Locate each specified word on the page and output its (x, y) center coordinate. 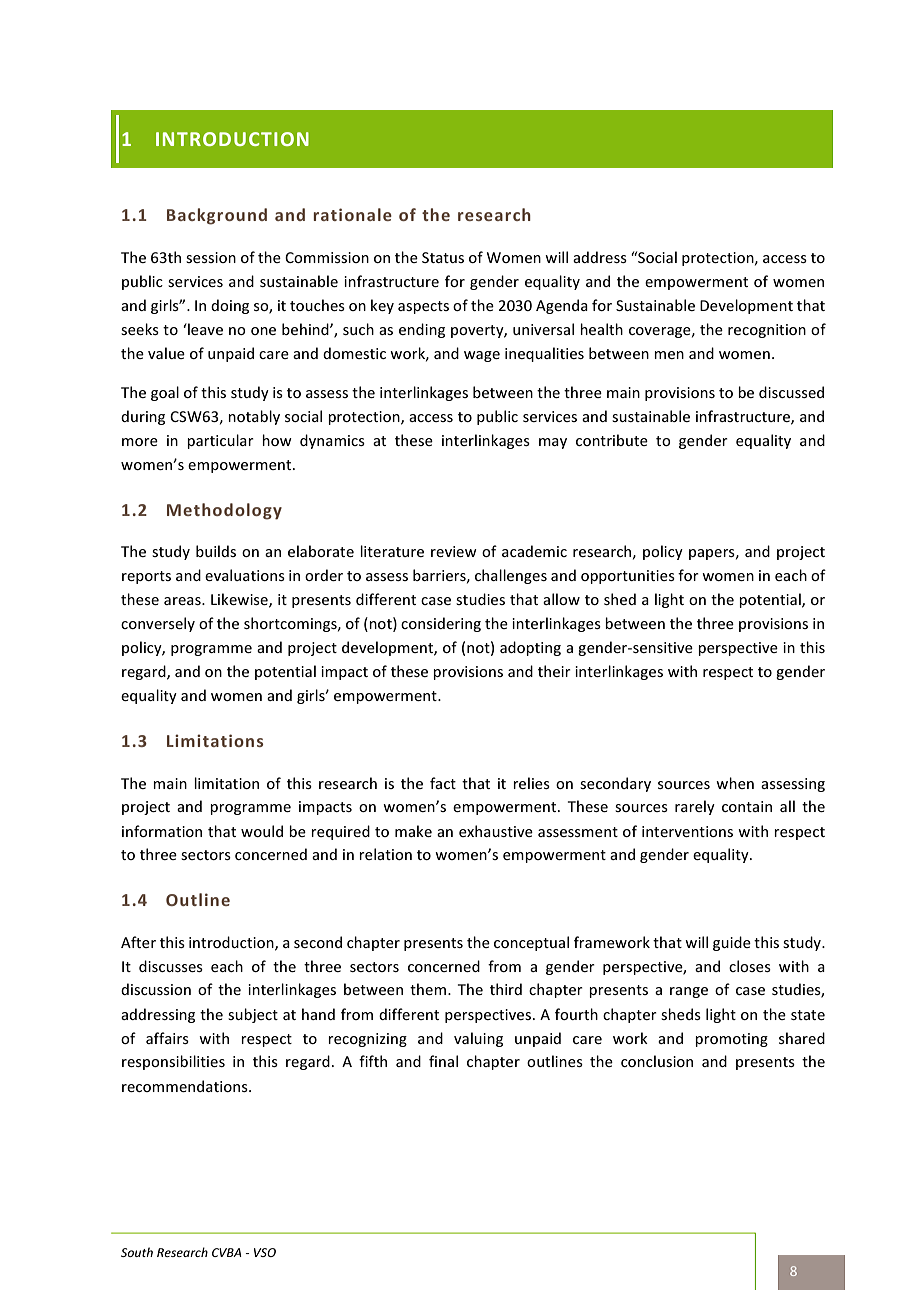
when (735, 783)
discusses (171, 966)
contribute (612, 440)
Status (443, 257)
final (443, 1061)
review (454, 551)
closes (750, 966)
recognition (767, 331)
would (262, 831)
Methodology (224, 511)
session (211, 257)
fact (443, 783)
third (506, 989)
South (137, 1252)
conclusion (657, 1061)
